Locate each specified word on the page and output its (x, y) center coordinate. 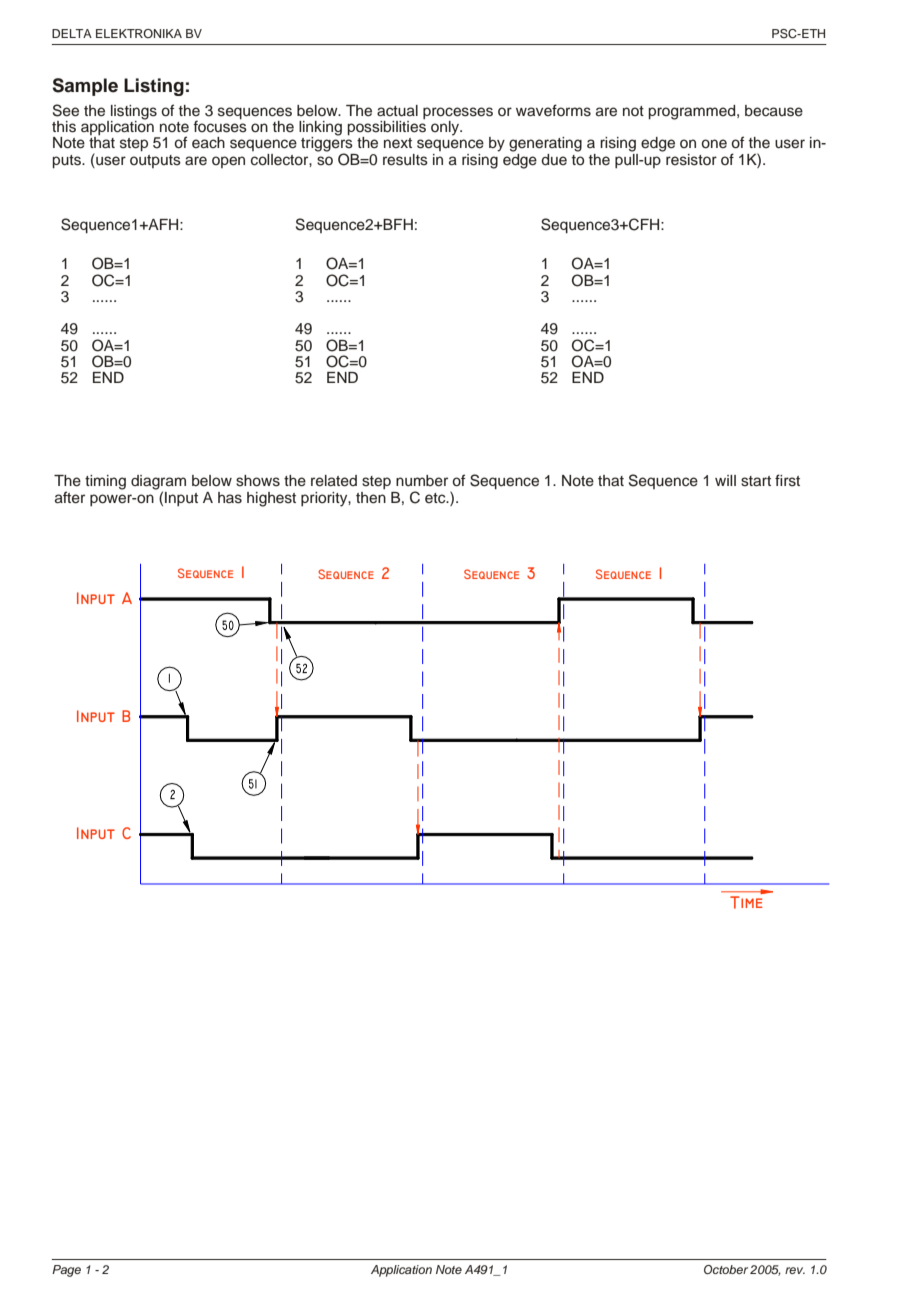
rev (795, 1270)
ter (76, 498)
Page (66, 1271)
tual (405, 111)
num (410, 482)
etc (436, 498)
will (725, 480)
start (756, 481)
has (230, 498)
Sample (85, 87)
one (714, 144)
